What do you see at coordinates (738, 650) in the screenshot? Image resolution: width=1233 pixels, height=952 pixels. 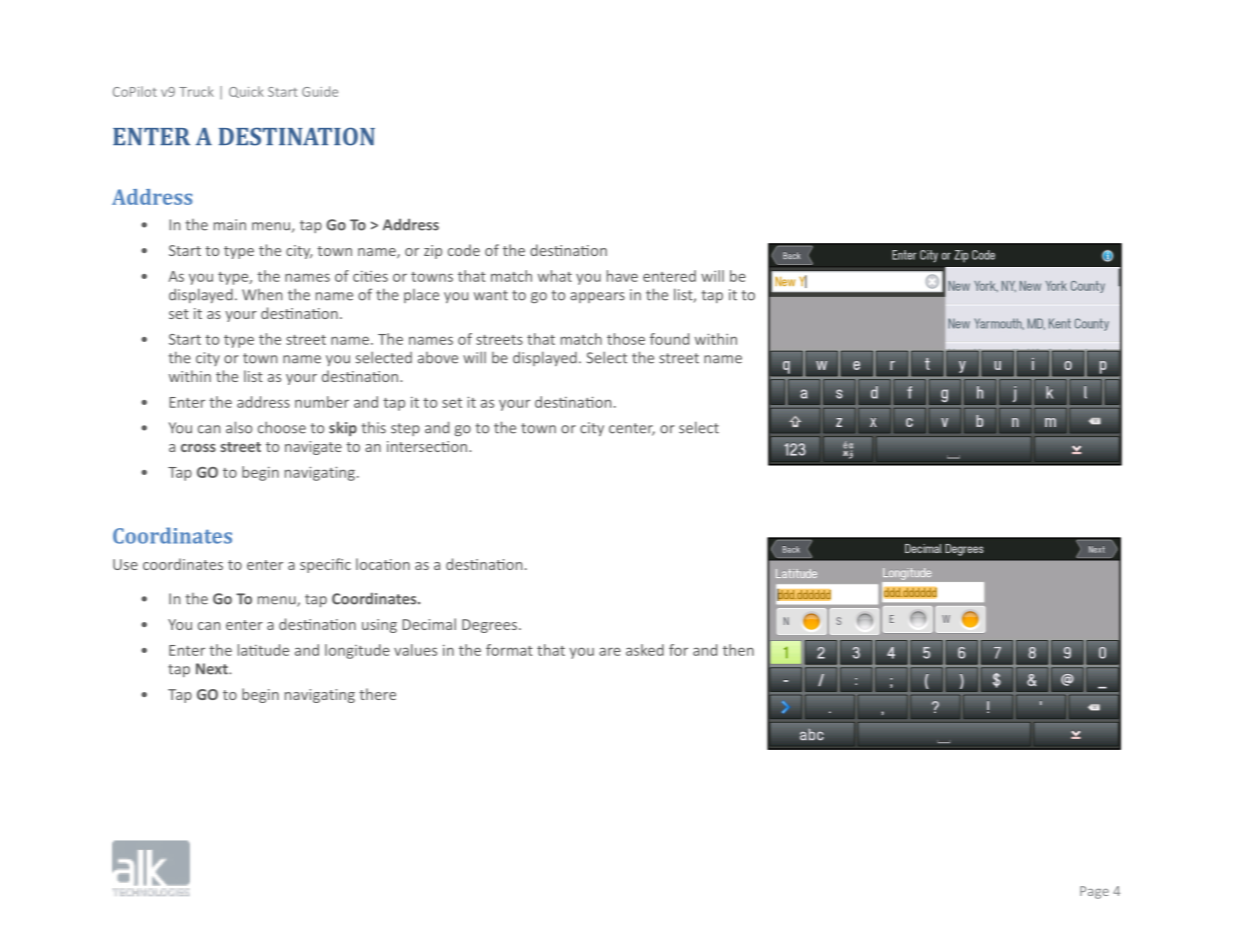 I see `then` at bounding box center [738, 650].
